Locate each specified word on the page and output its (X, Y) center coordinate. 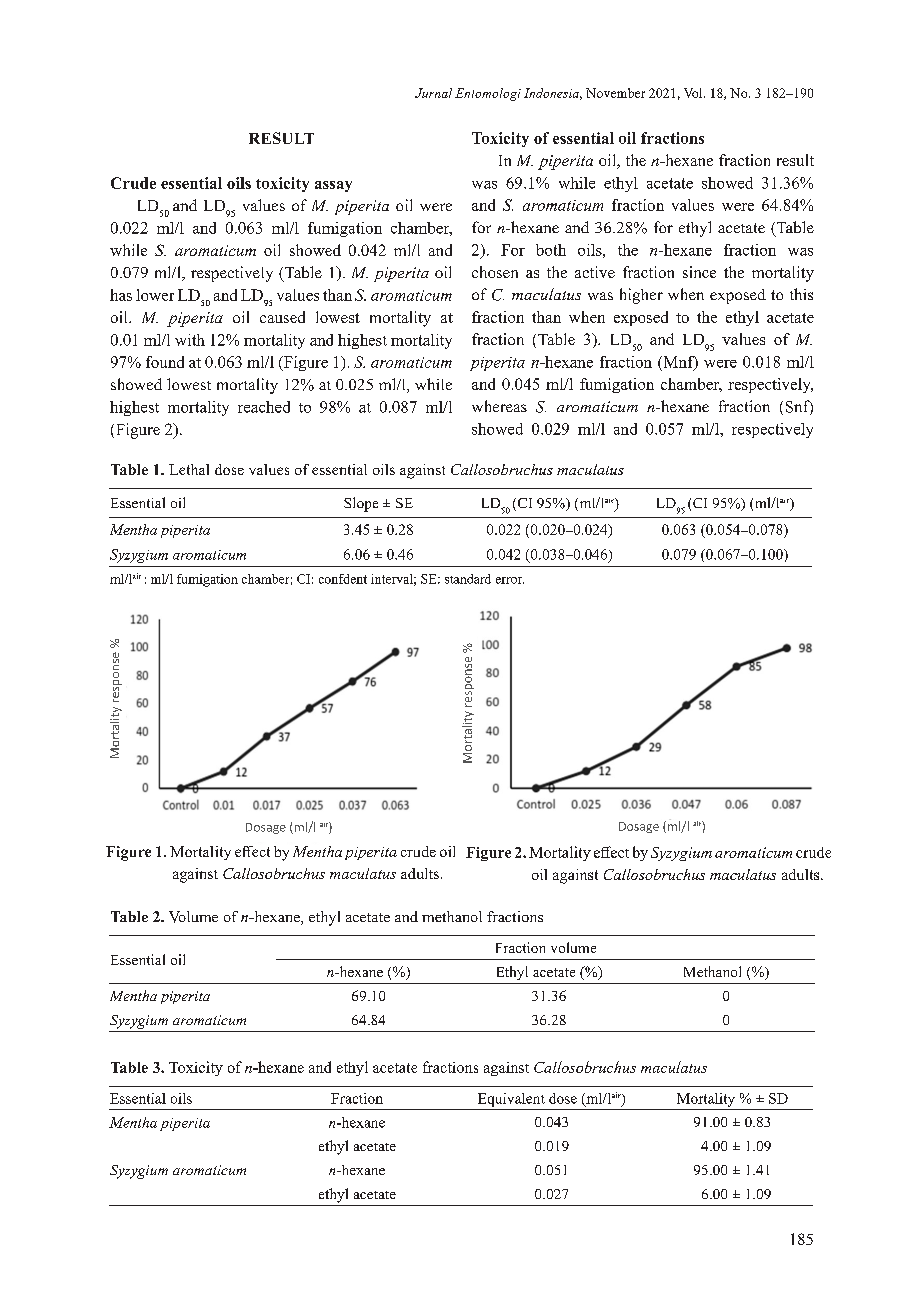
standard (468, 579)
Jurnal (433, 93)
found (165, 362)
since (699, 272)
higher (641, 296)
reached (264, 407)
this (801, 294)
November (615, 93)
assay (333, 186)
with (190, 340)
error (510, 580)
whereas (499, 406)
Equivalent (511, 1100)
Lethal (189, 469)
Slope (361, 504)
